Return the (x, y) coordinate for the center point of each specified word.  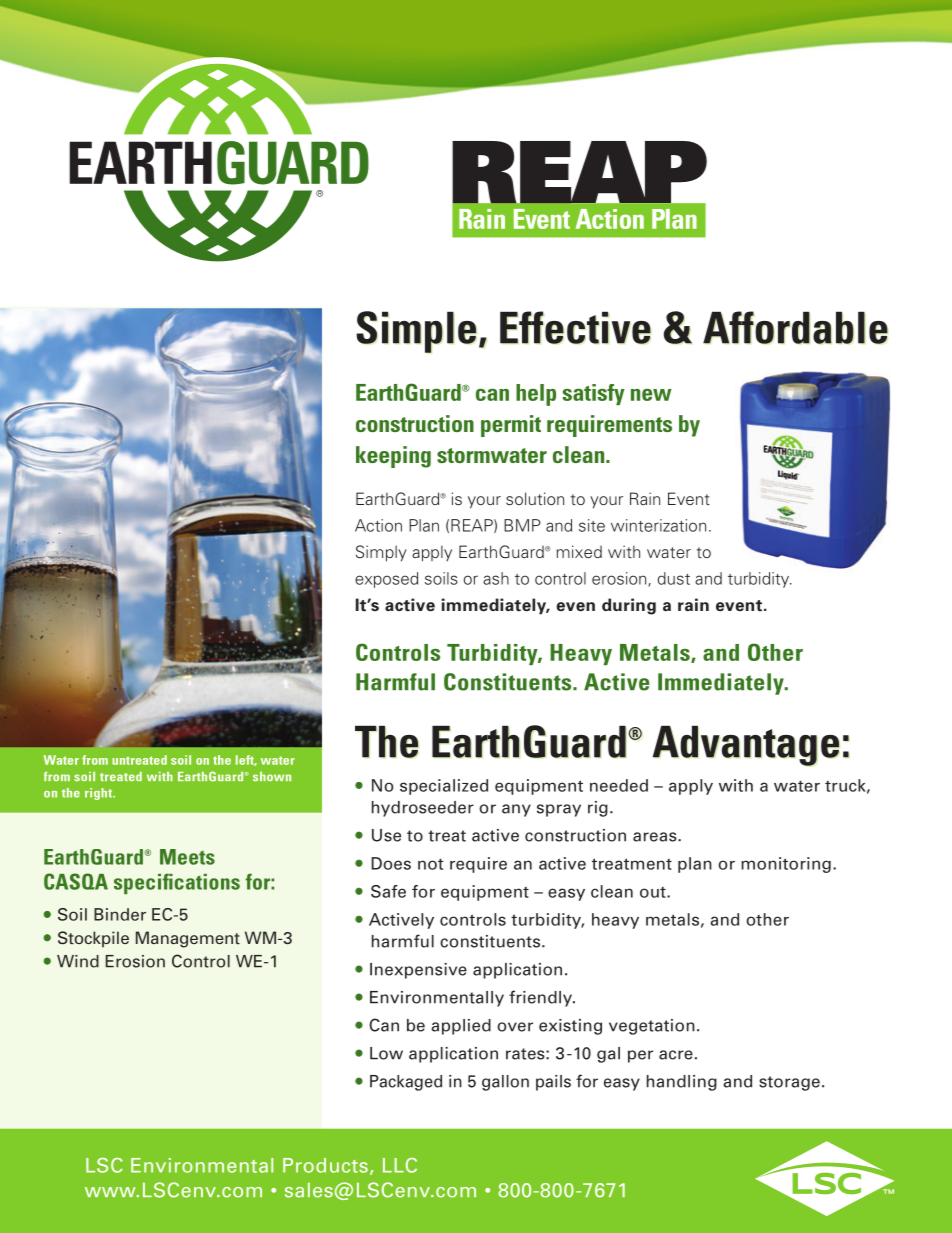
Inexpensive (418, 971)
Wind (78, 961)
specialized (444, 787)
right (99, 794)
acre (676, 1055)
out (654, 892)
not (431, 864)
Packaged (406, 1083)
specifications (177, 883)
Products (325, 1165)
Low (386, 1053)
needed (619, 785)
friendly (541, 998)
